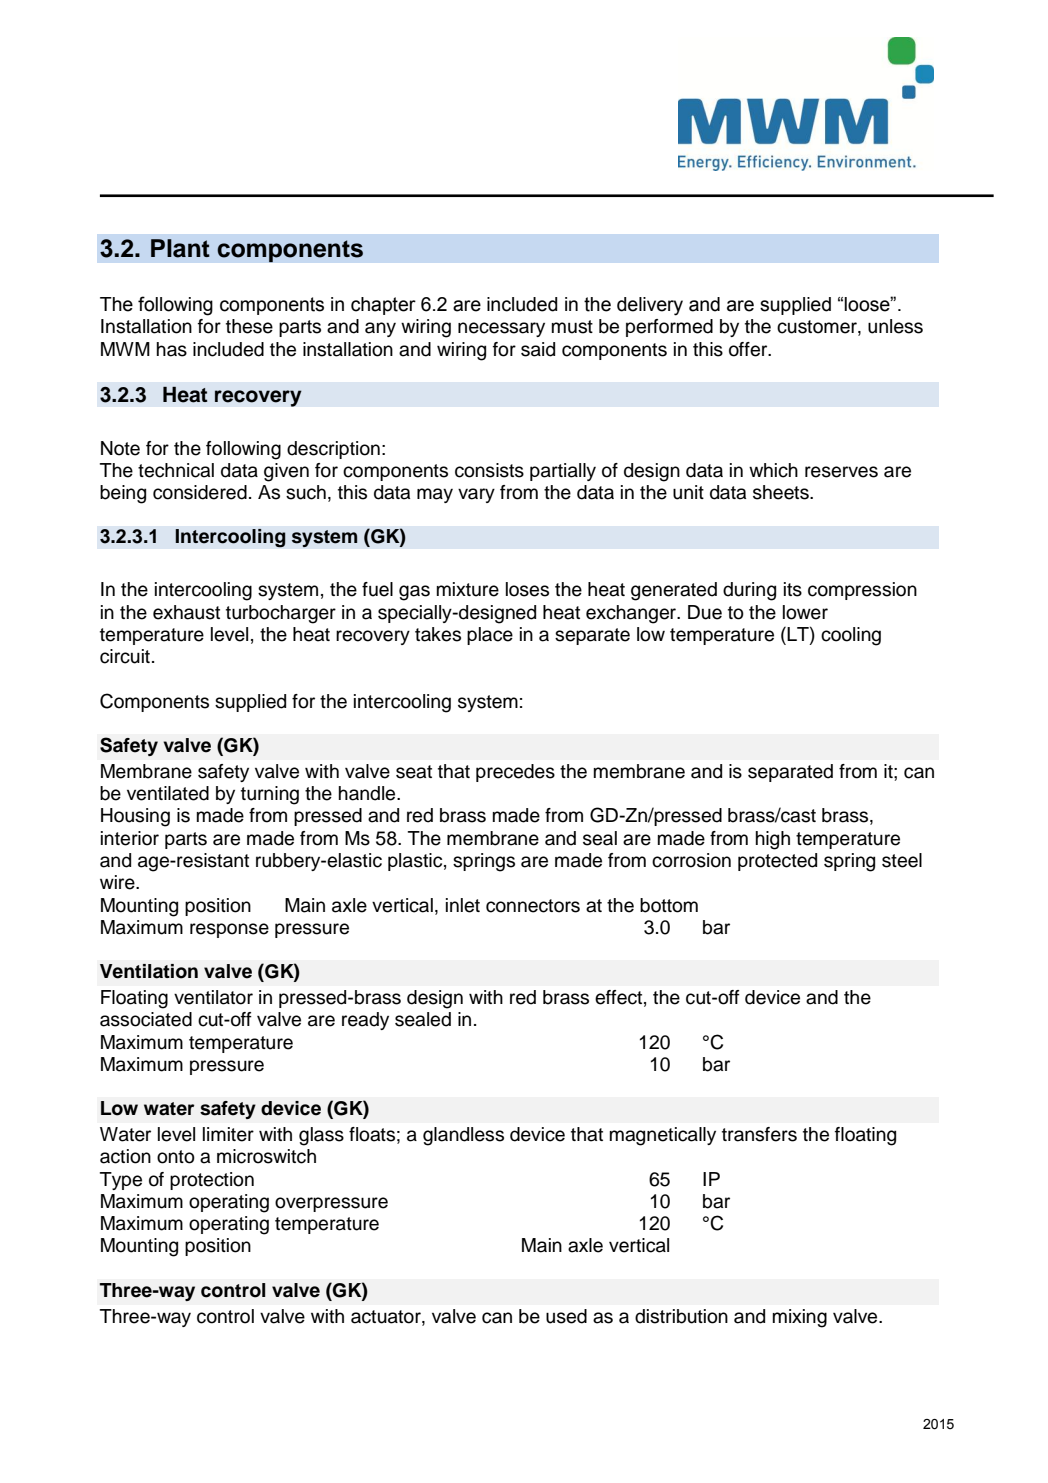 Image resolution: width=1048 pixels, height=1483 pixels. I want to click on lower, so click(805, 612).
